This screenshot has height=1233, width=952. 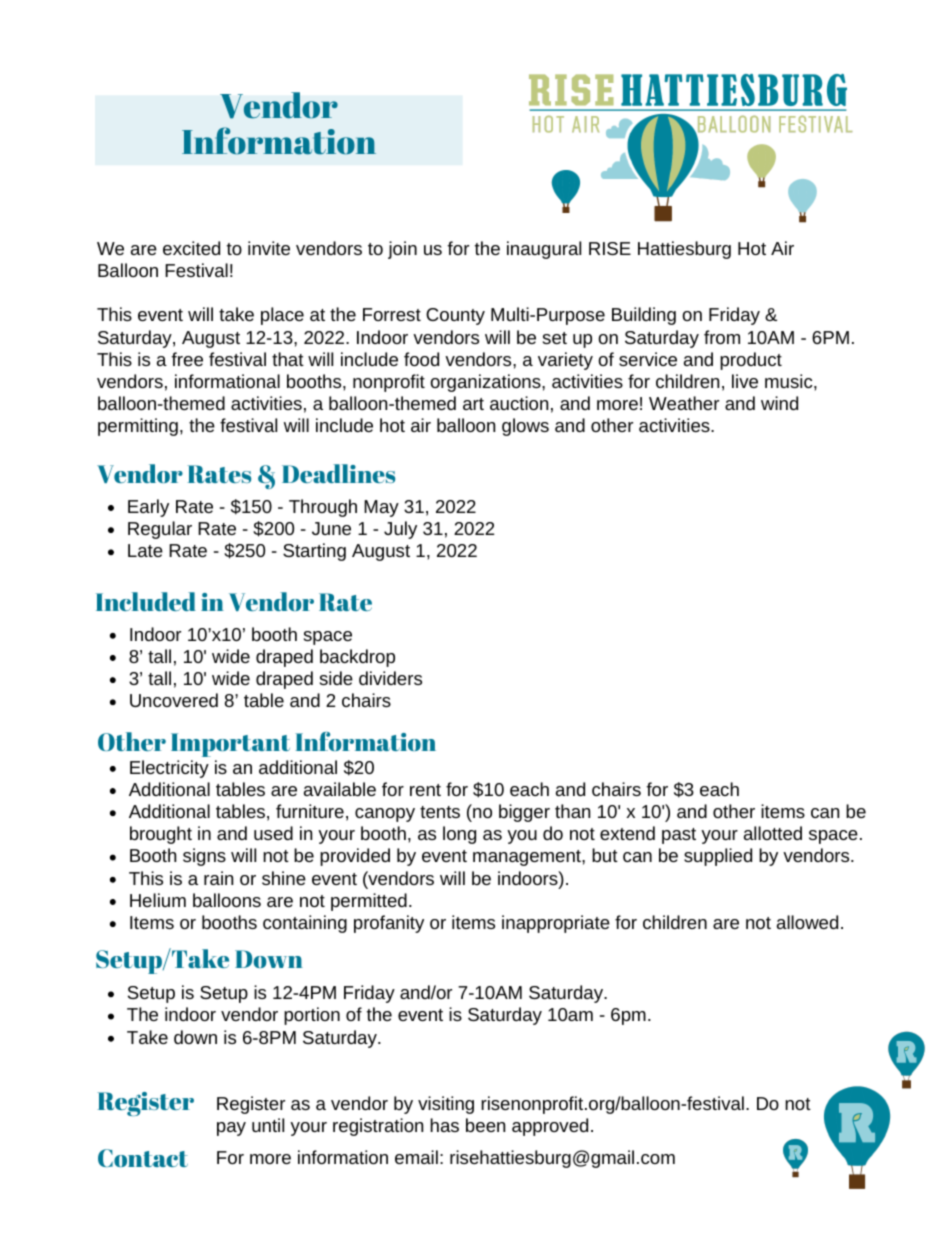 I want to click on excited, so click(x=191, y=248).
